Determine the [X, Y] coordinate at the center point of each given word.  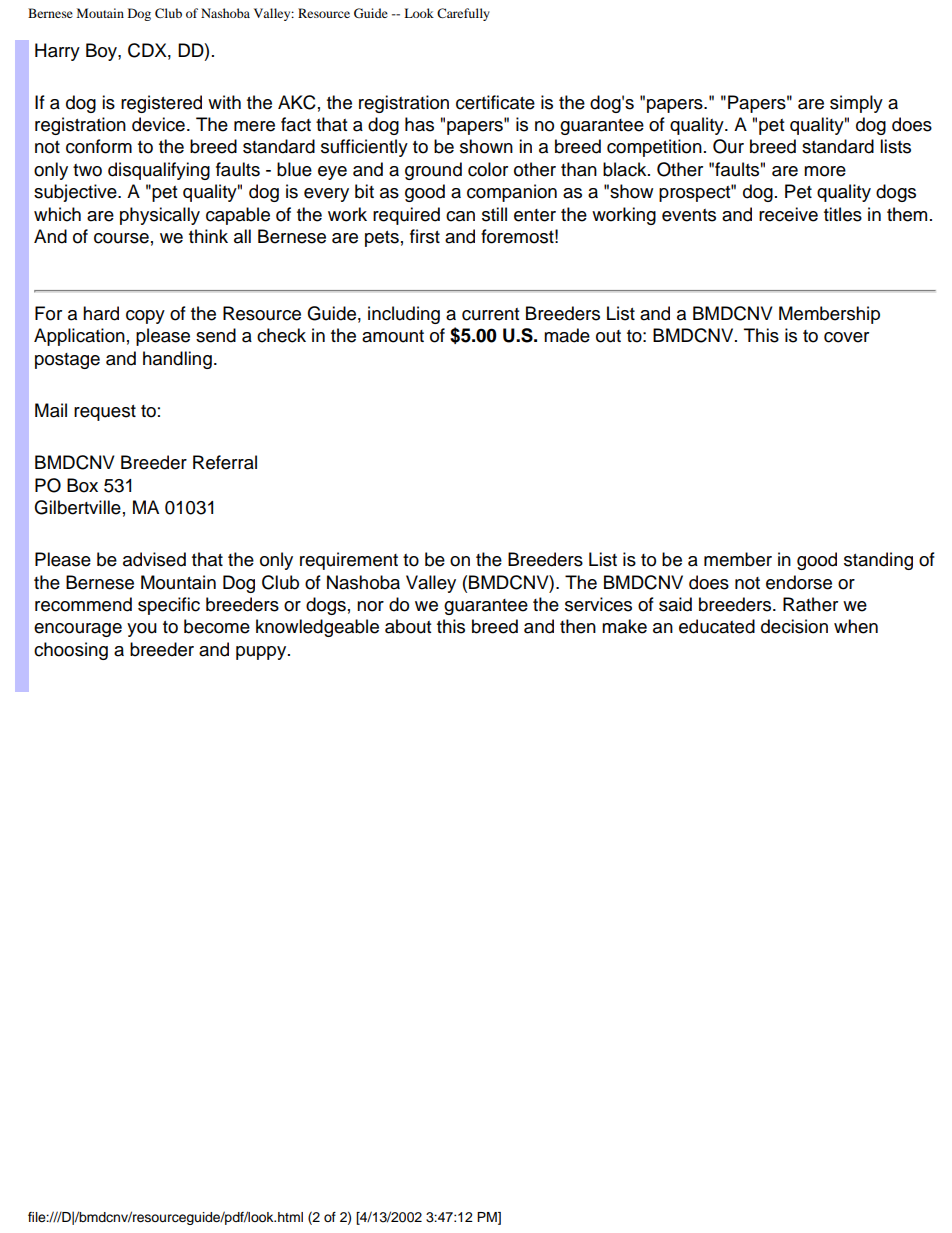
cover [846, 337]
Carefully [463, 14]
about [408, 626]
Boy [102, 52]
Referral [225, 462]
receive [788, 214]
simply [856, 104]
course [121, 238]
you [142, 630]
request [105, 413]
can [460, 216]
